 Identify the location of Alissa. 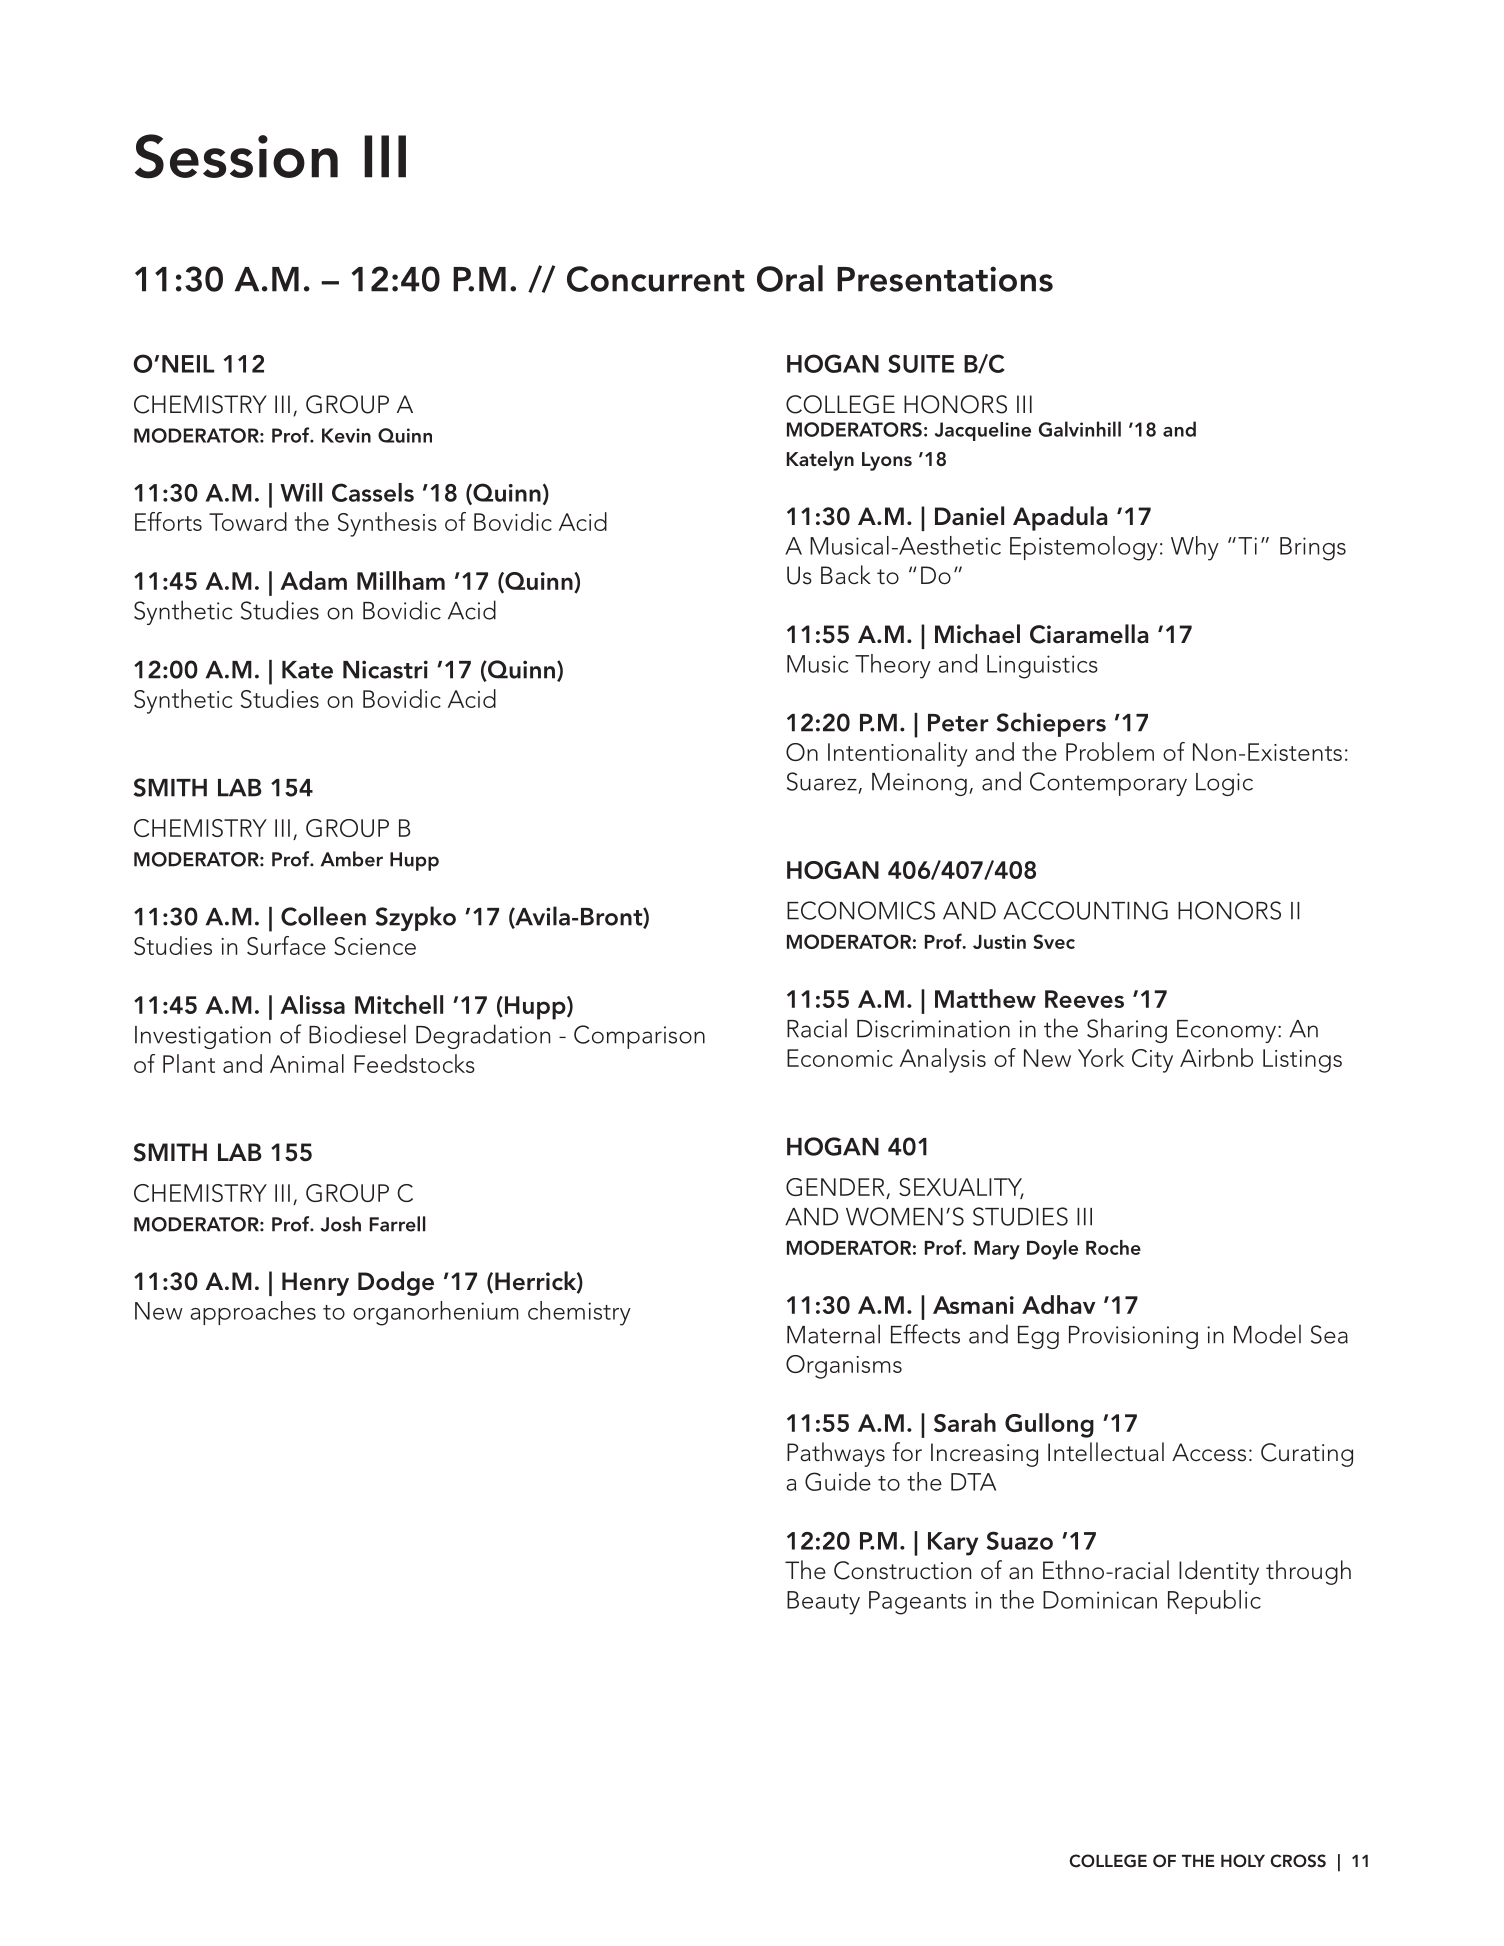
(312, 1004).
